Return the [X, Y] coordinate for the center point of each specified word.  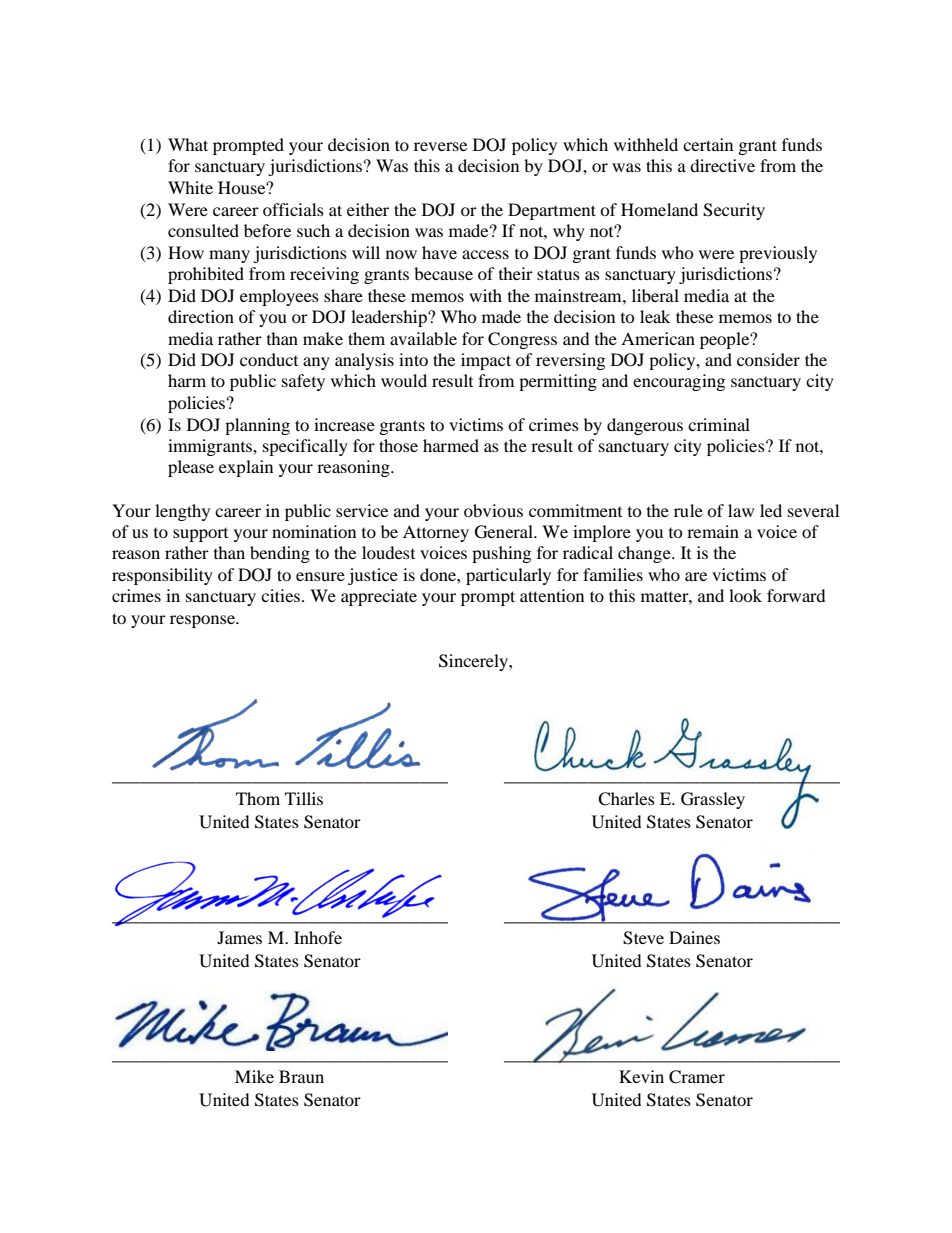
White [190, 187]
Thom [258, 798]
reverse [440, 146]
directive [722, 165]
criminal [719, 424]
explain [246, 468]
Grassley [713, 800]
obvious [493, 510]
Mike [254, 1076]
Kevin [641, 1076]
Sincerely [474, 662]
